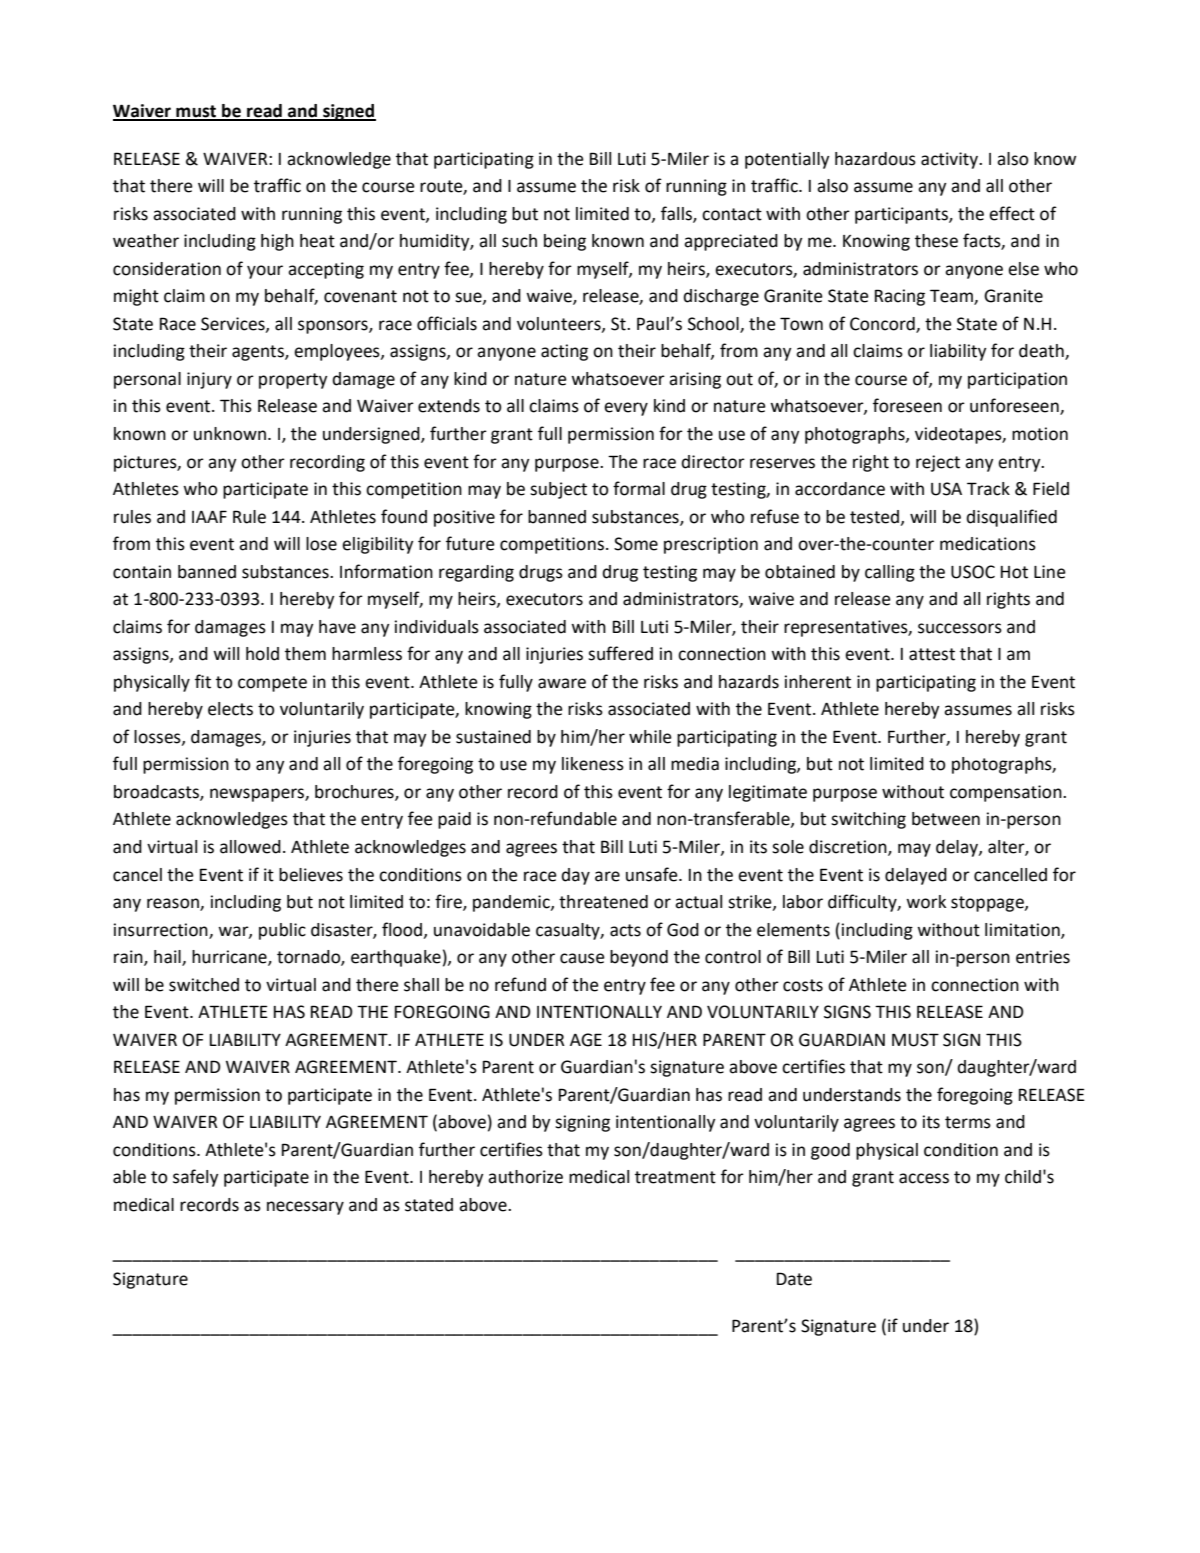  I want to click on threatened, so click(603, 902).
